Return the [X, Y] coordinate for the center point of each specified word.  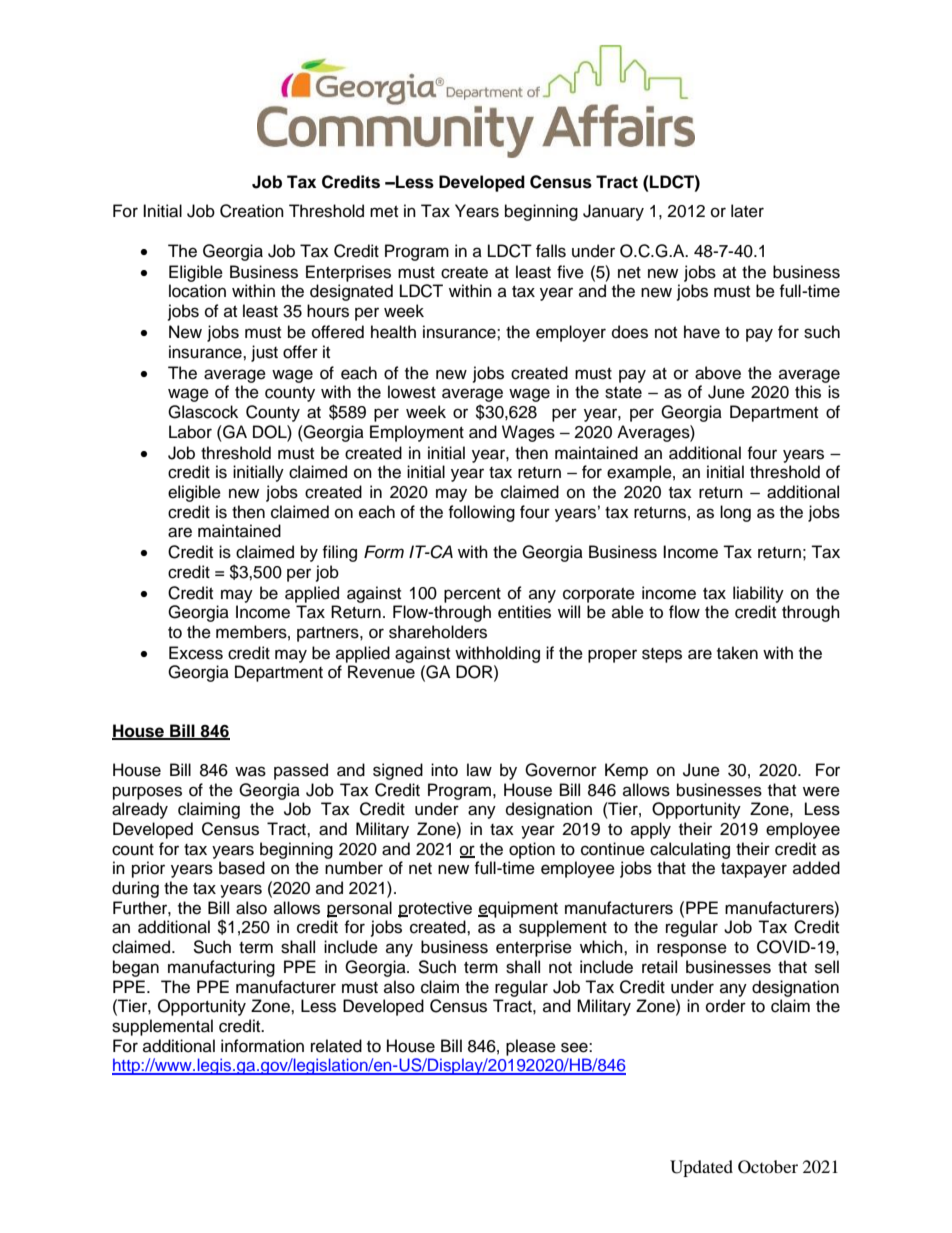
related [336, 1046]
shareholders [438, 632]
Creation [252, 211]
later [747, 211]
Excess [196, 653]
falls [551, 251]
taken [737, 653]
